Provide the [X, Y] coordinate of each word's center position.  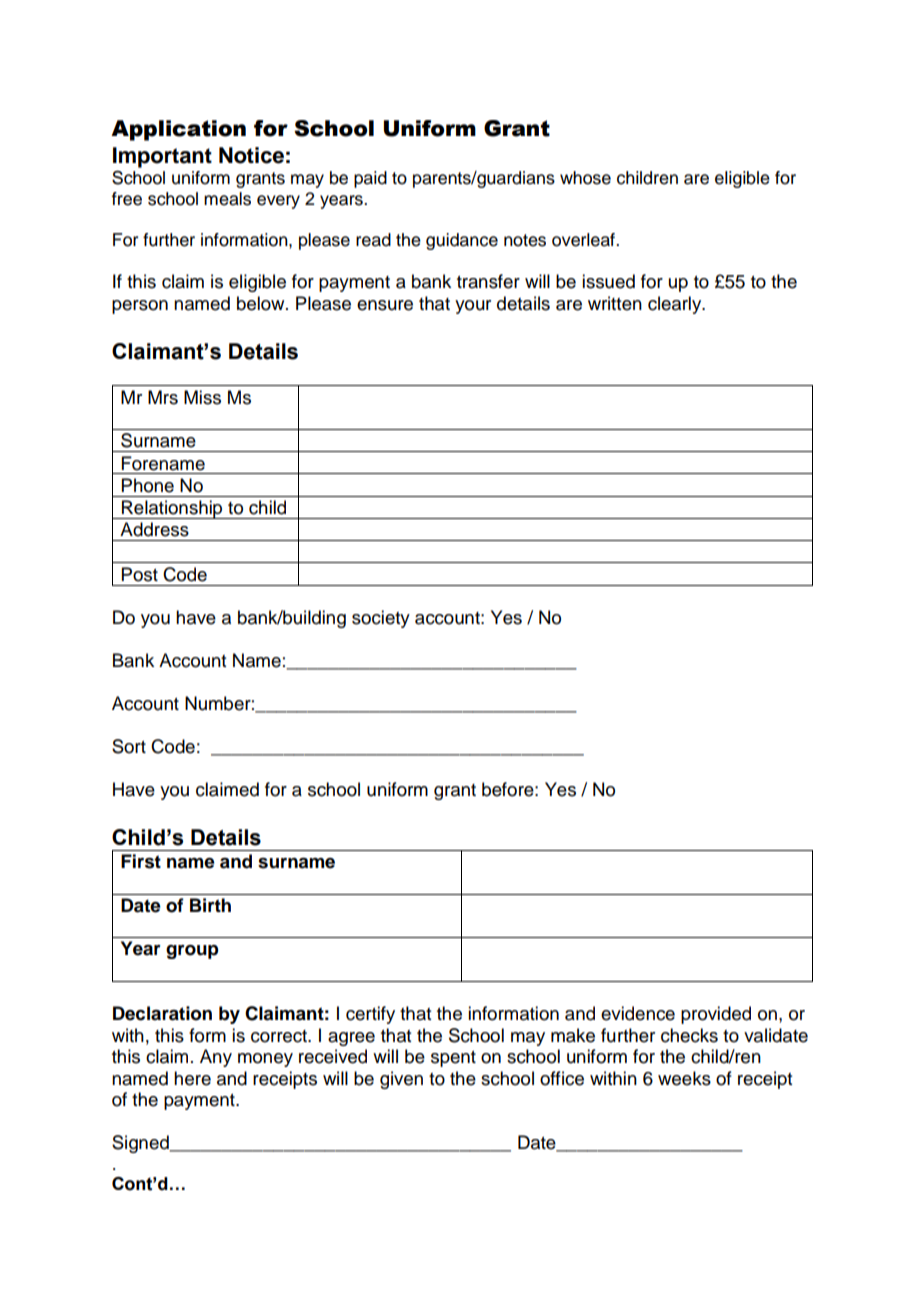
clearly [676, 305]
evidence [638, 1013]
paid [370, 179]
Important [162, 157]
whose [585, 178]
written [615, 303]
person [140, 307]
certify [370, 1015]
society [381, 619]
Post [140, 574]
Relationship [172, 509]
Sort [129, 746]
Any [216, 1058]
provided [716, 1015]
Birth [210, 905]
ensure [385, 305]
